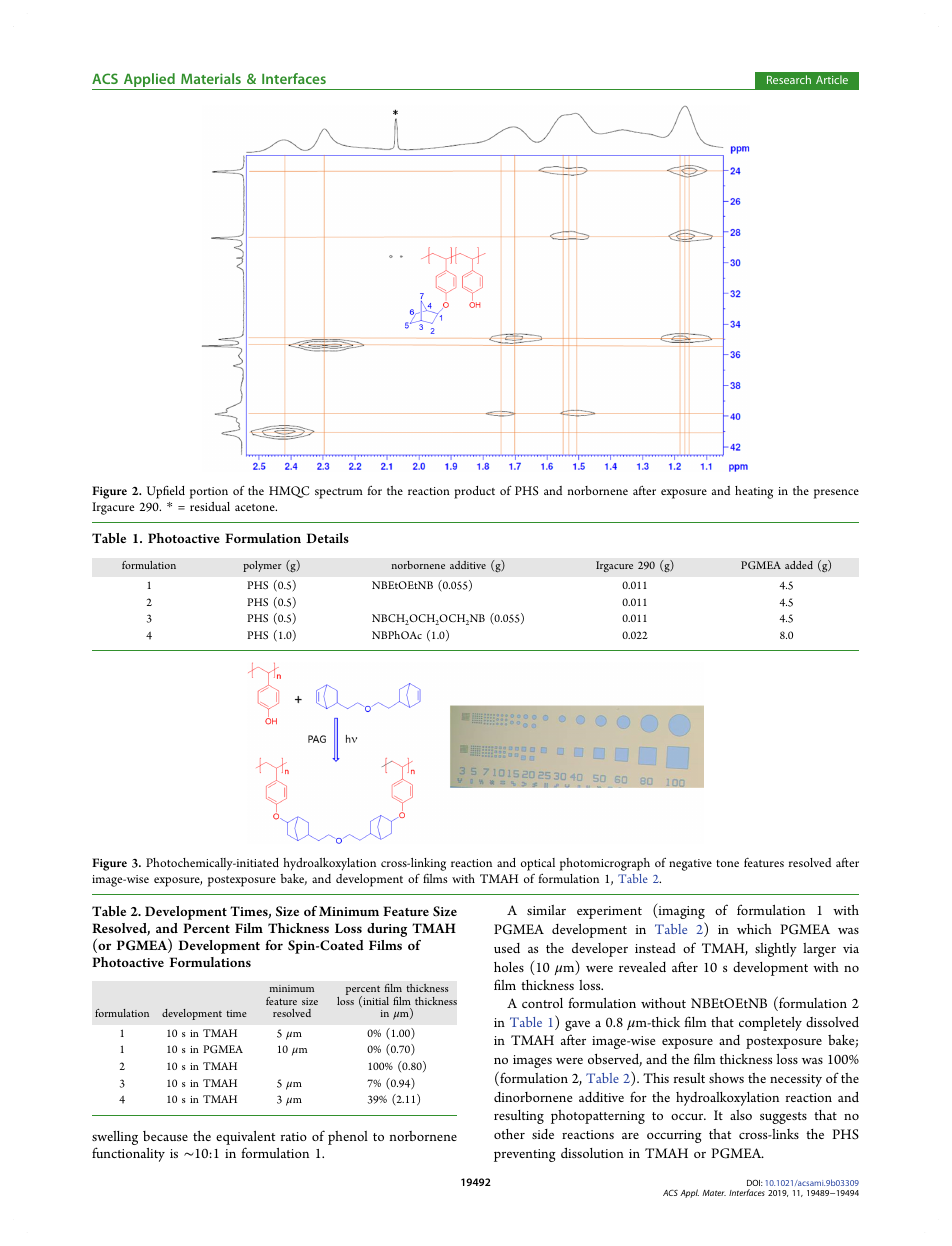 The height and width of the page is (1246, 952). I want to click on Research, so click(789, 79).
